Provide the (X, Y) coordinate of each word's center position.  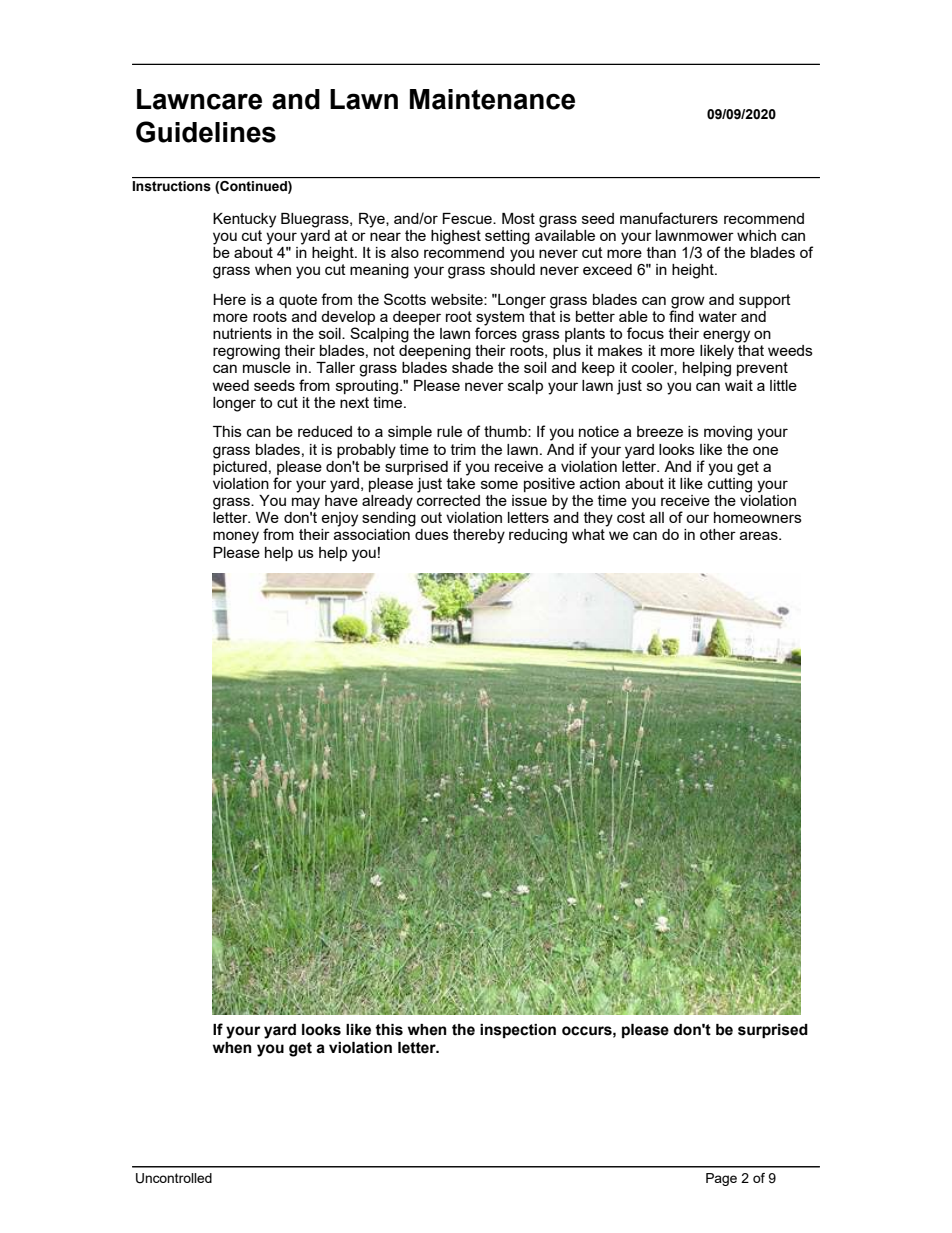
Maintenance (492, 99)
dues (432, 534)
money (236, 537)
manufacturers (669, 218)
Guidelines (206, 132)
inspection (518, 1031)
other (718, 534)
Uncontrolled (174, 1178)
